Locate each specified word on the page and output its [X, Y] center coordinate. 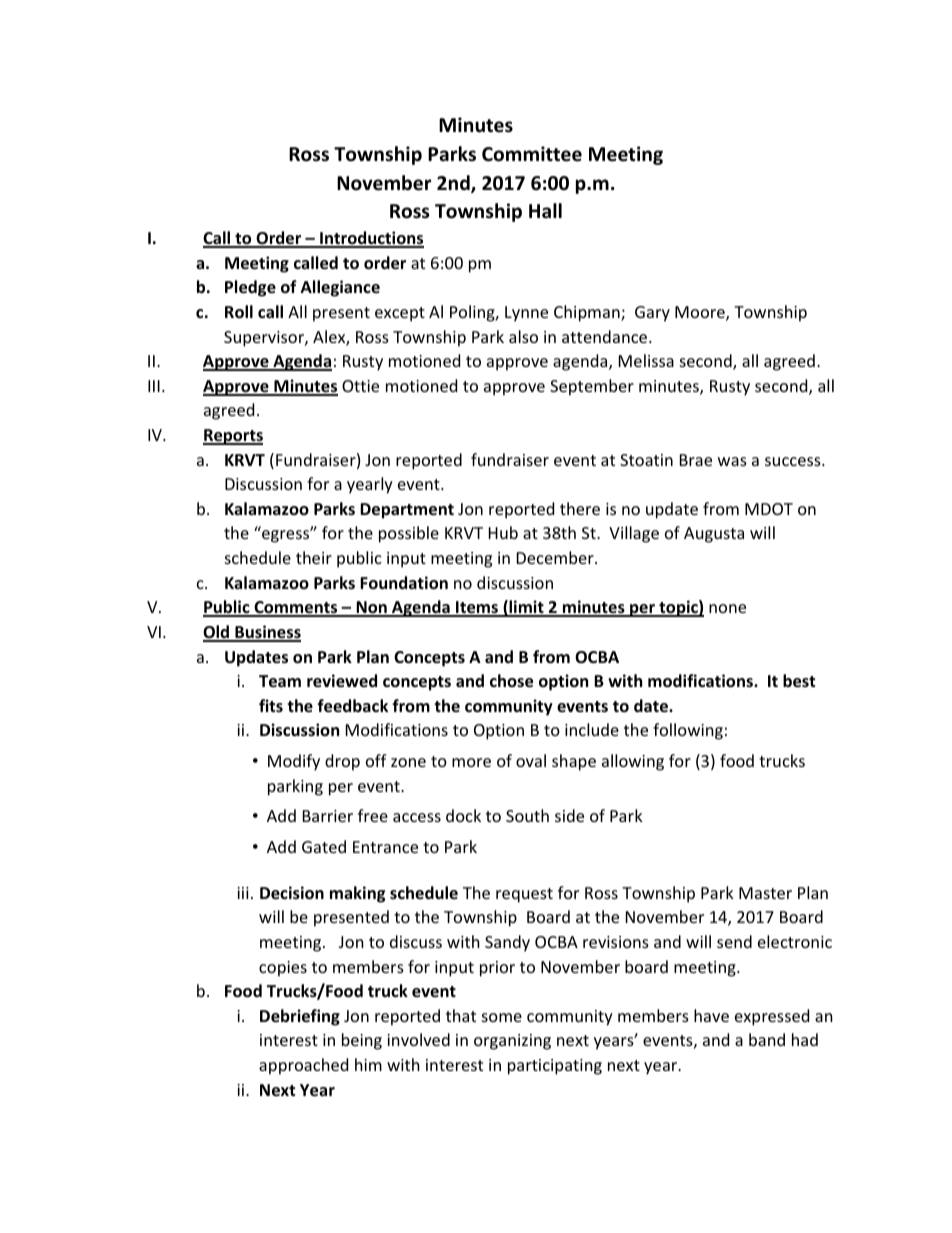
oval [531, 760]
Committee [532, 154]
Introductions [371, 239]
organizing [512, 1042]
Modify [294, 762]
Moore [701, 313]
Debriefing [300, 1017]
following [688, 731]
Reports [233, 437]
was [732, 461]
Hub [503, 532]
